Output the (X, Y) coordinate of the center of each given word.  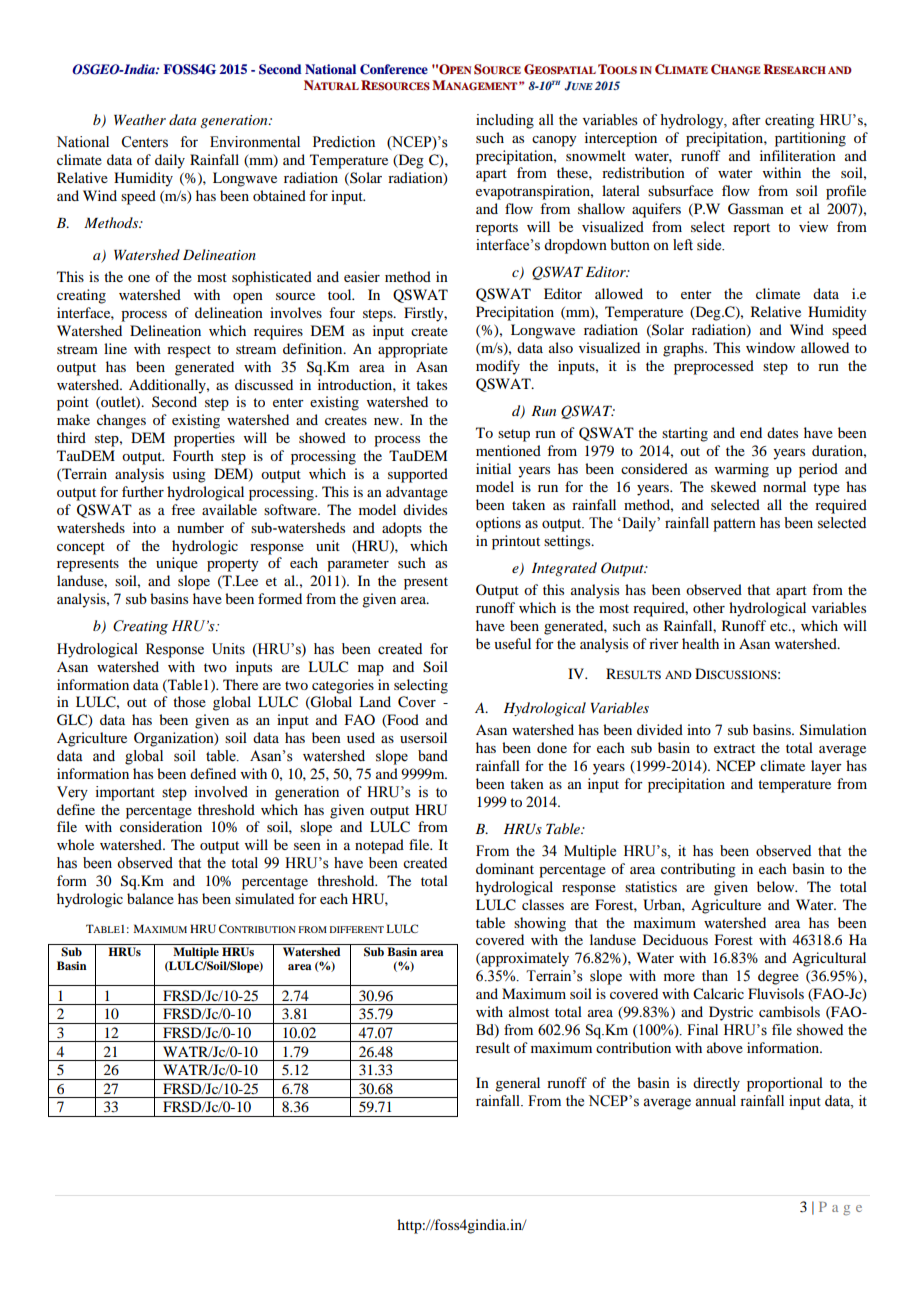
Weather (140, 119)
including (505, 121)
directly (716, 1084)
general (517, 1084)
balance (150, 898)
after (746, 120)
